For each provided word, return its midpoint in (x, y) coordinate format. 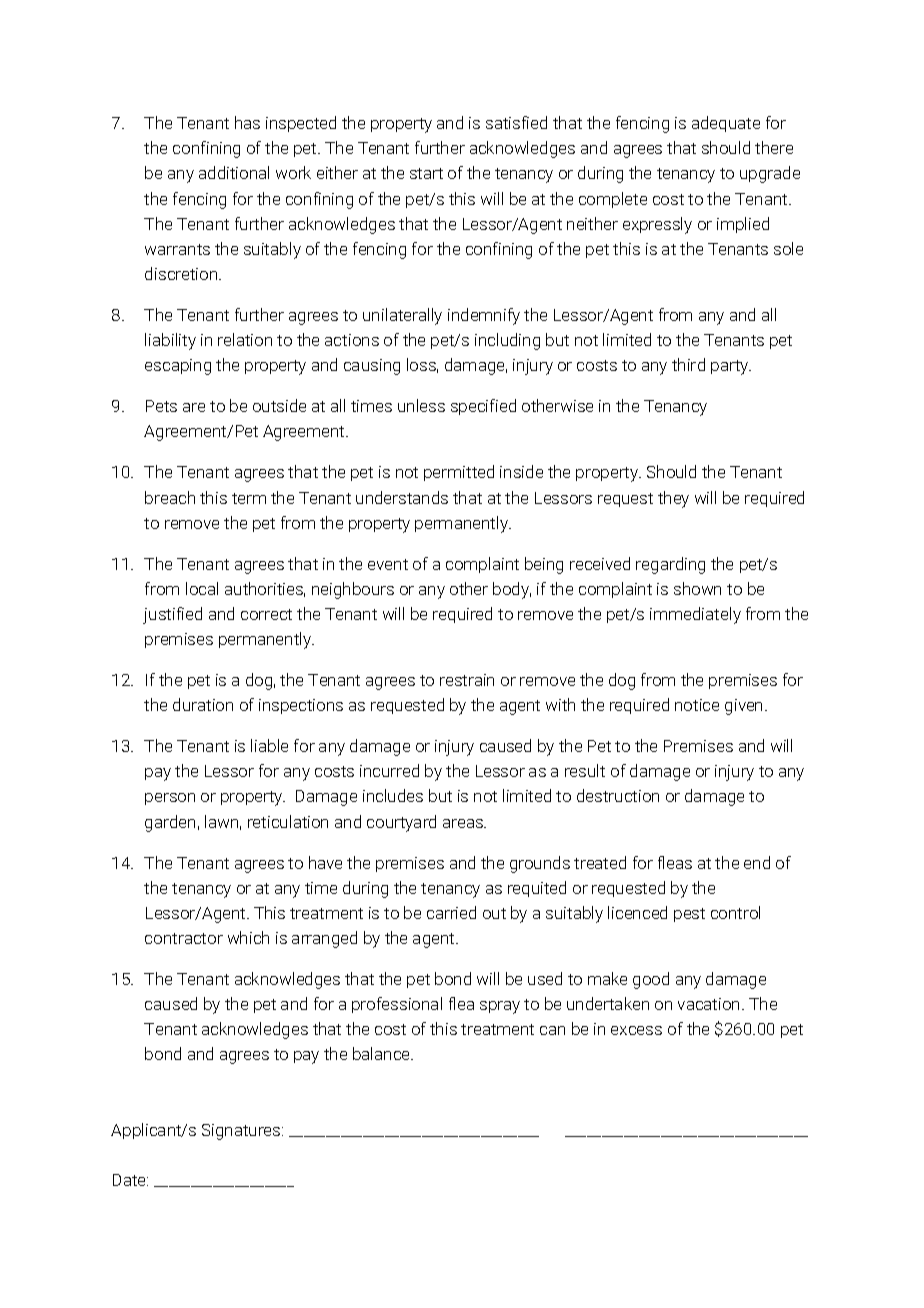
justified (172, 615)
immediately (695, 615)
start (426, 173)
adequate (726, 124)
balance (382, 1053)
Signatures (242, 1132)
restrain (467, 680)
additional (234, 172)
